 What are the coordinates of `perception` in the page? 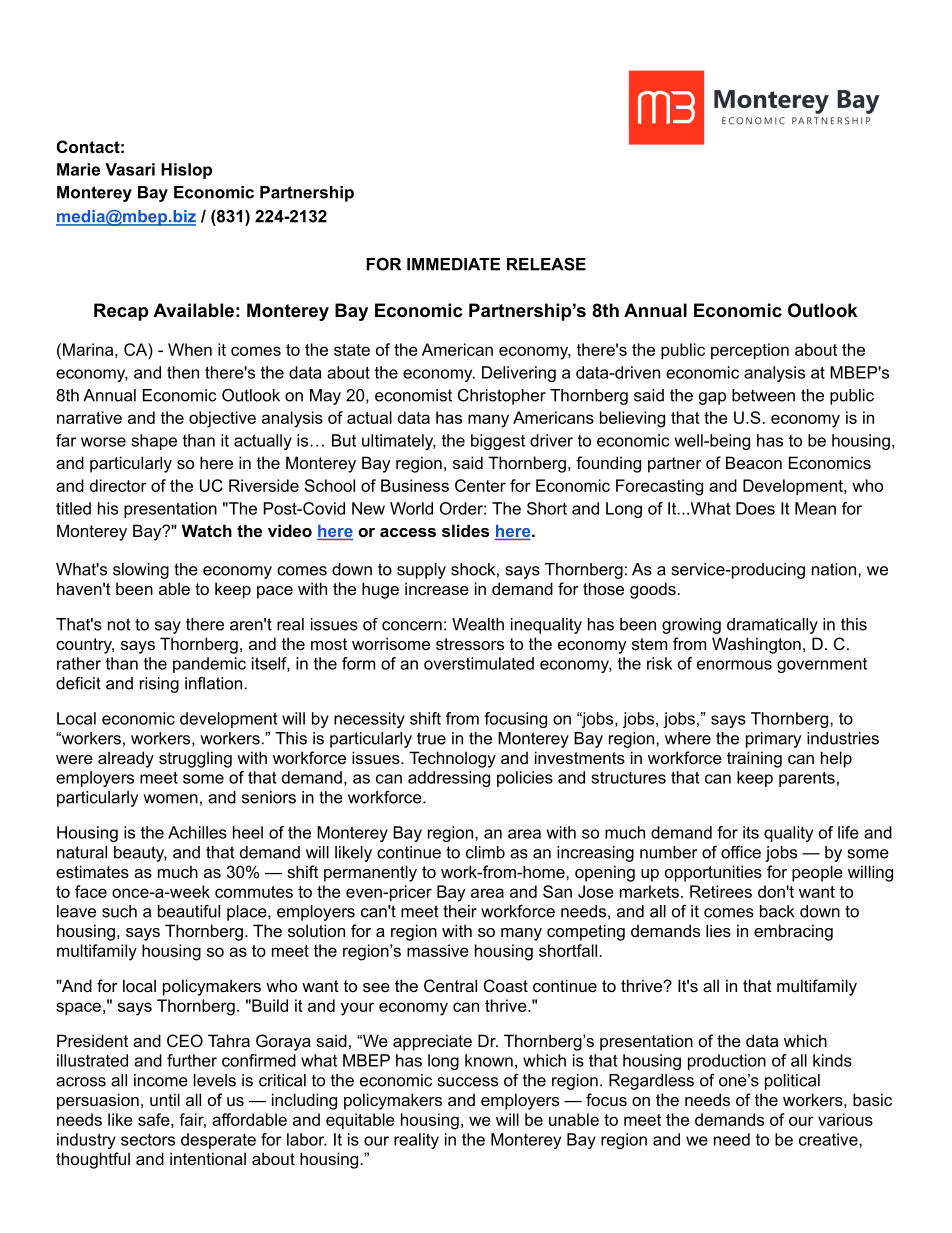 It's located at (750, 351).
